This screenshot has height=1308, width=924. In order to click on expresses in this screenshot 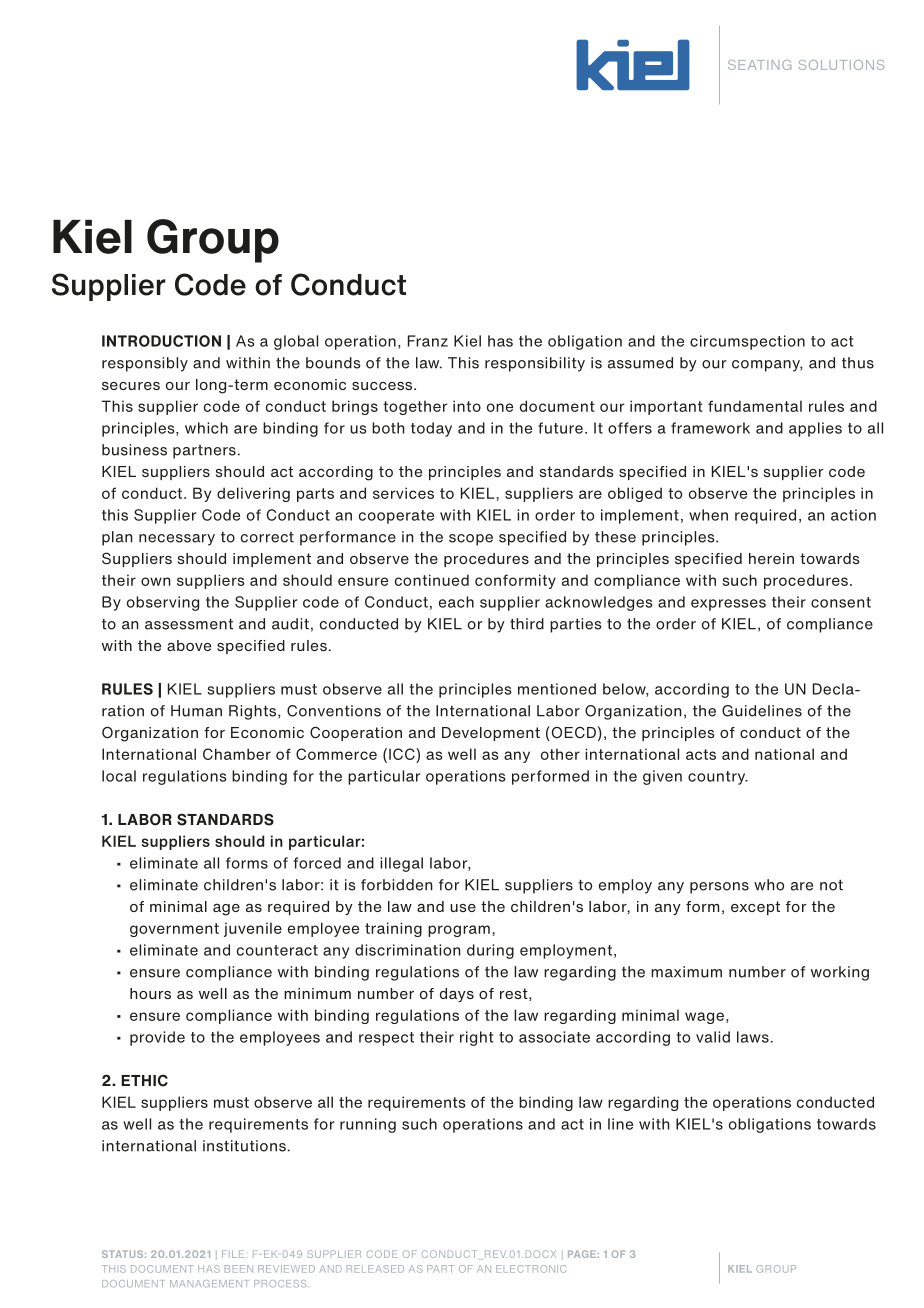, I will do `click(728, 605)`.
